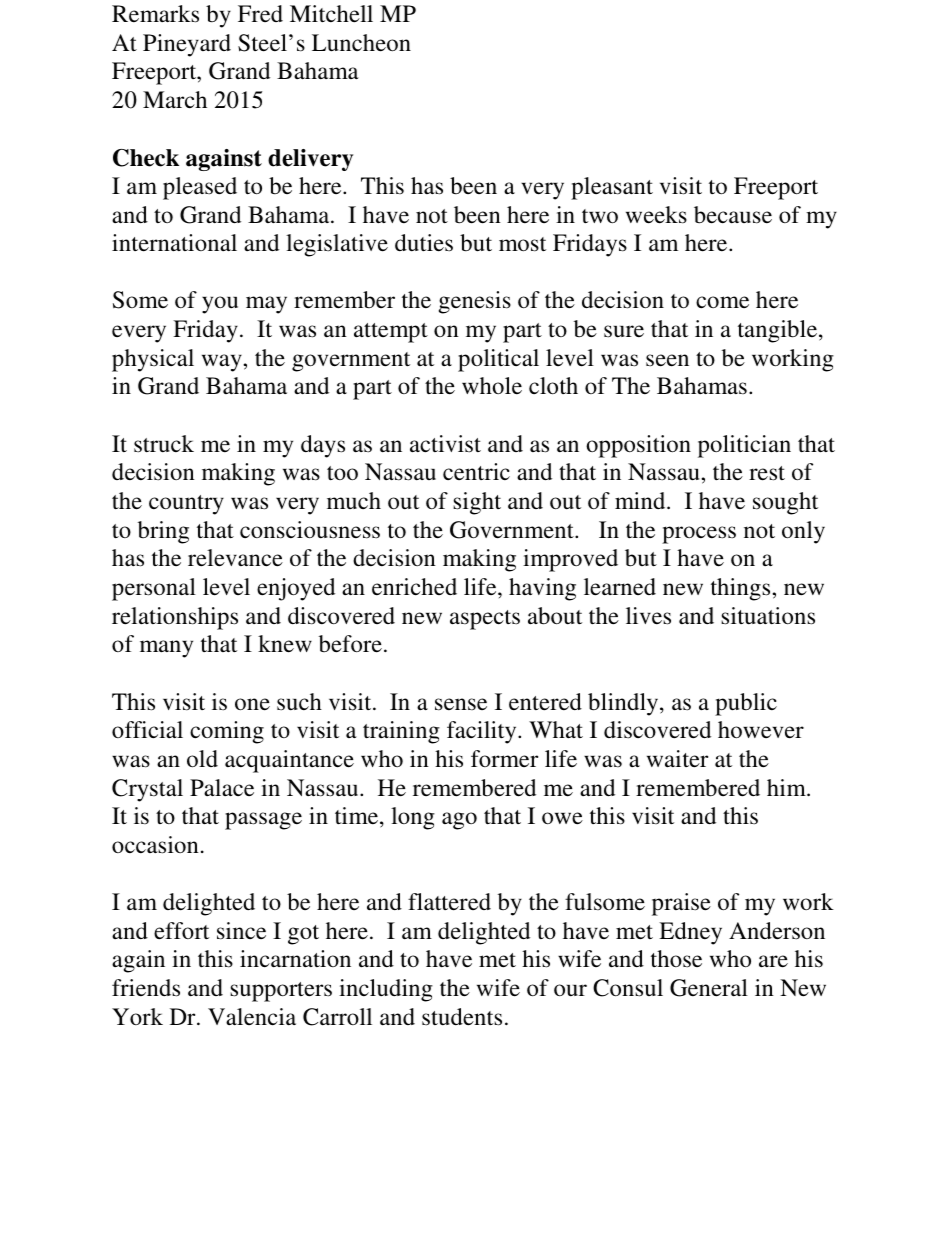  Describe the element at coordinates (733, 215) in the image. I see `because` at that location.
